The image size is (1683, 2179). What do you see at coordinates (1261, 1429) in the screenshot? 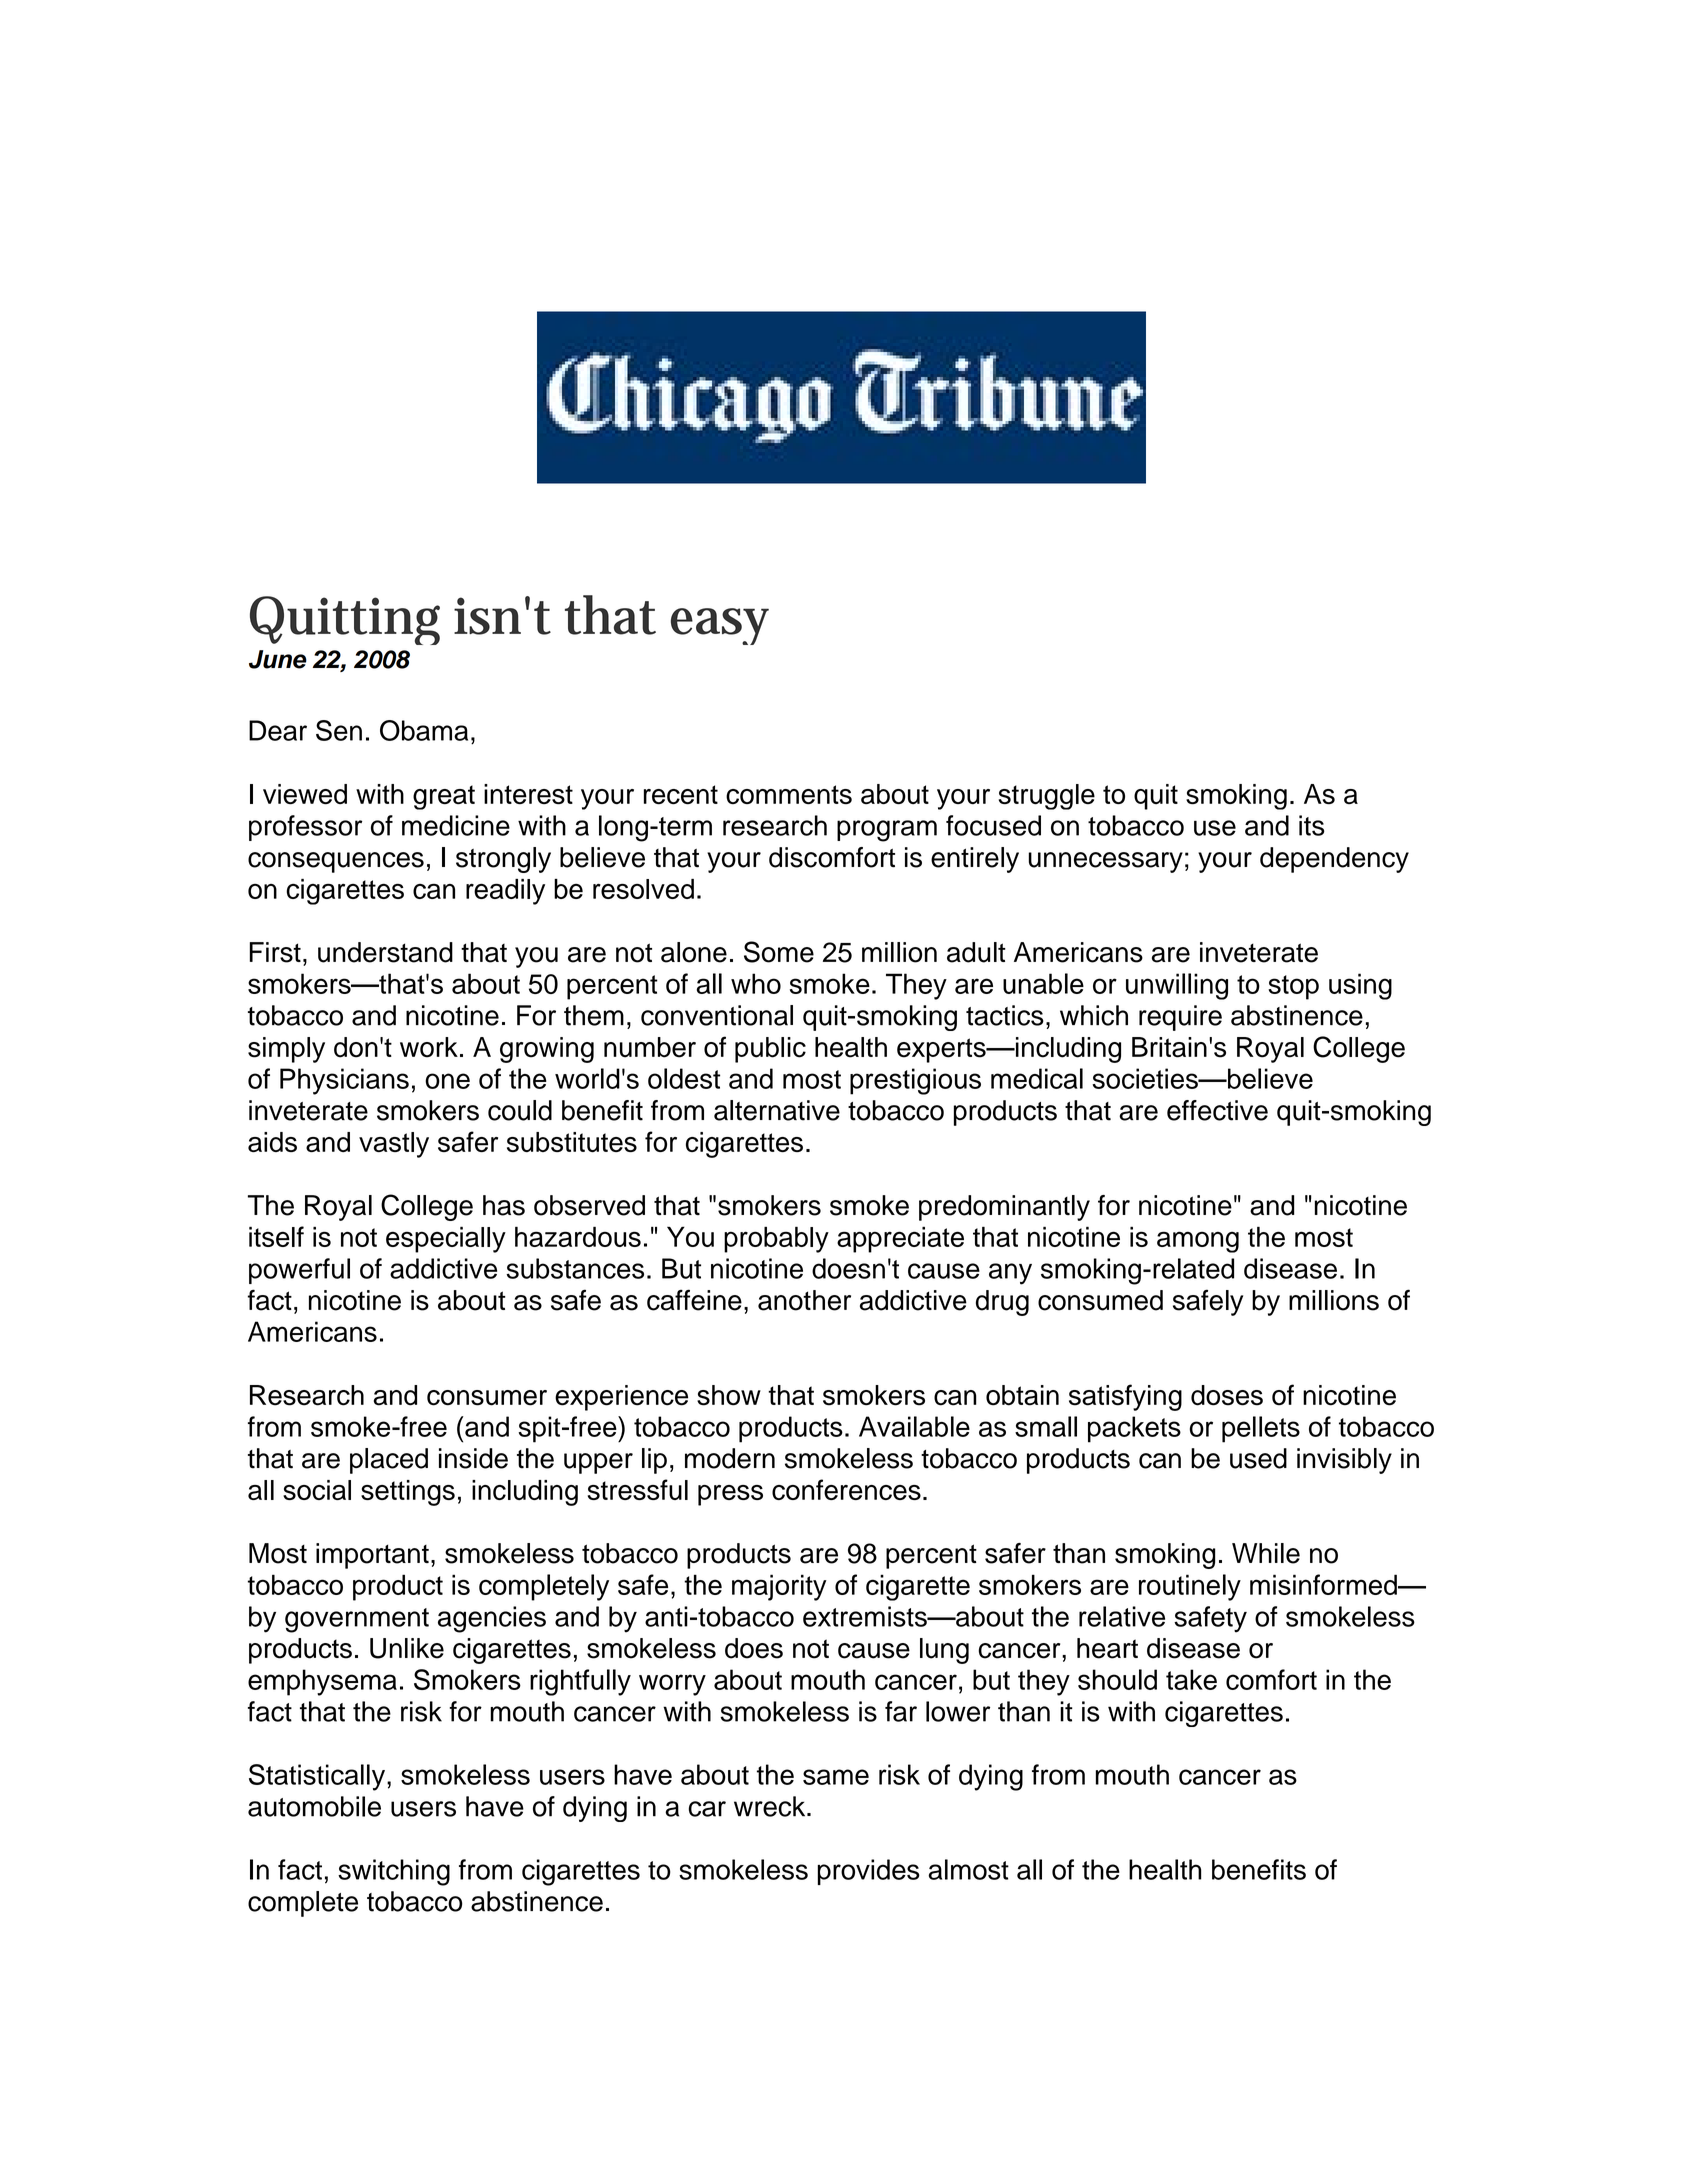
I see `pellets` at bounding box center [1261, 1429].
